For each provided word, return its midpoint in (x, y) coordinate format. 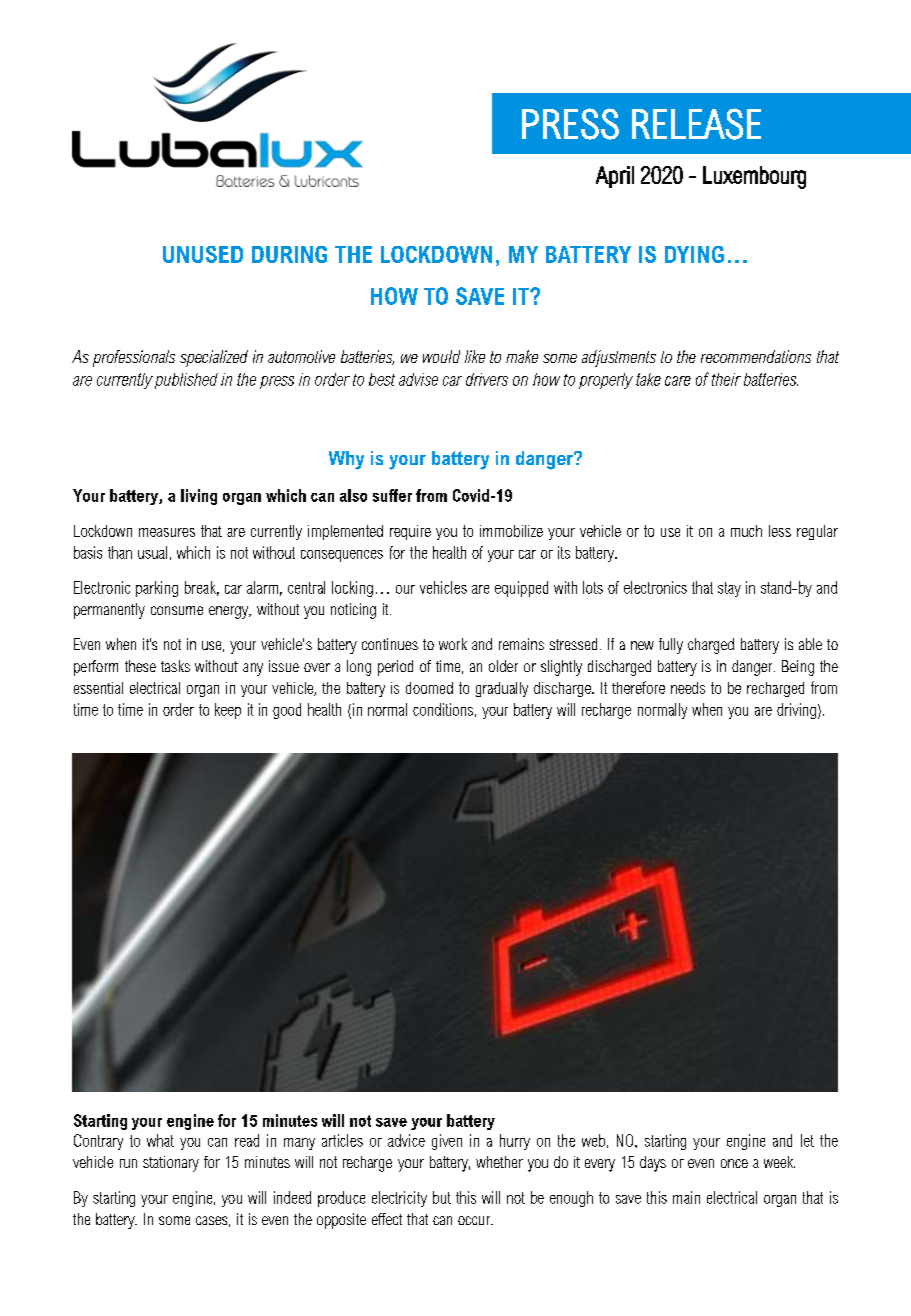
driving (796, 711)
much (746, 531)
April (615, 177)
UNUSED (203, 254)
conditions (443, 709)
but (442, 1197)
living (199, 497)
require (410, 532)
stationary (171, 1164)
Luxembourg (754, 177)
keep (228, 711)
